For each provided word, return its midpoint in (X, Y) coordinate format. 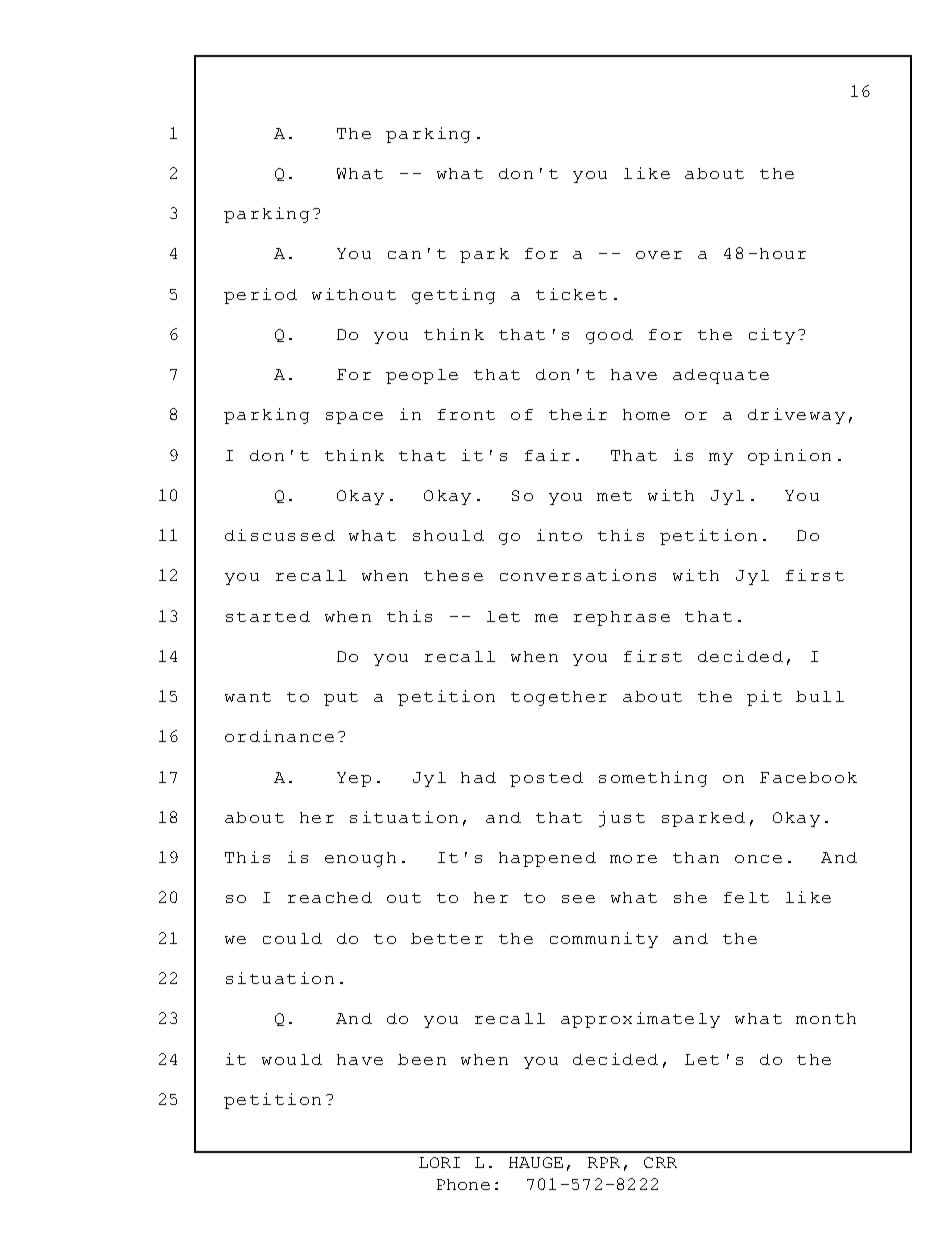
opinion (789, 457)
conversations (578, 575)
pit (764, 698)
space (354, 418)
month (826, 1018)
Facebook (808, 777)
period (260, 296)
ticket (571, 294)
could (292, 938)
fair (547, 455)
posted (546, 779)
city (772, 336)
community (604, 940)
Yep (354, 779)
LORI (439, 1162)
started (268, 616)
